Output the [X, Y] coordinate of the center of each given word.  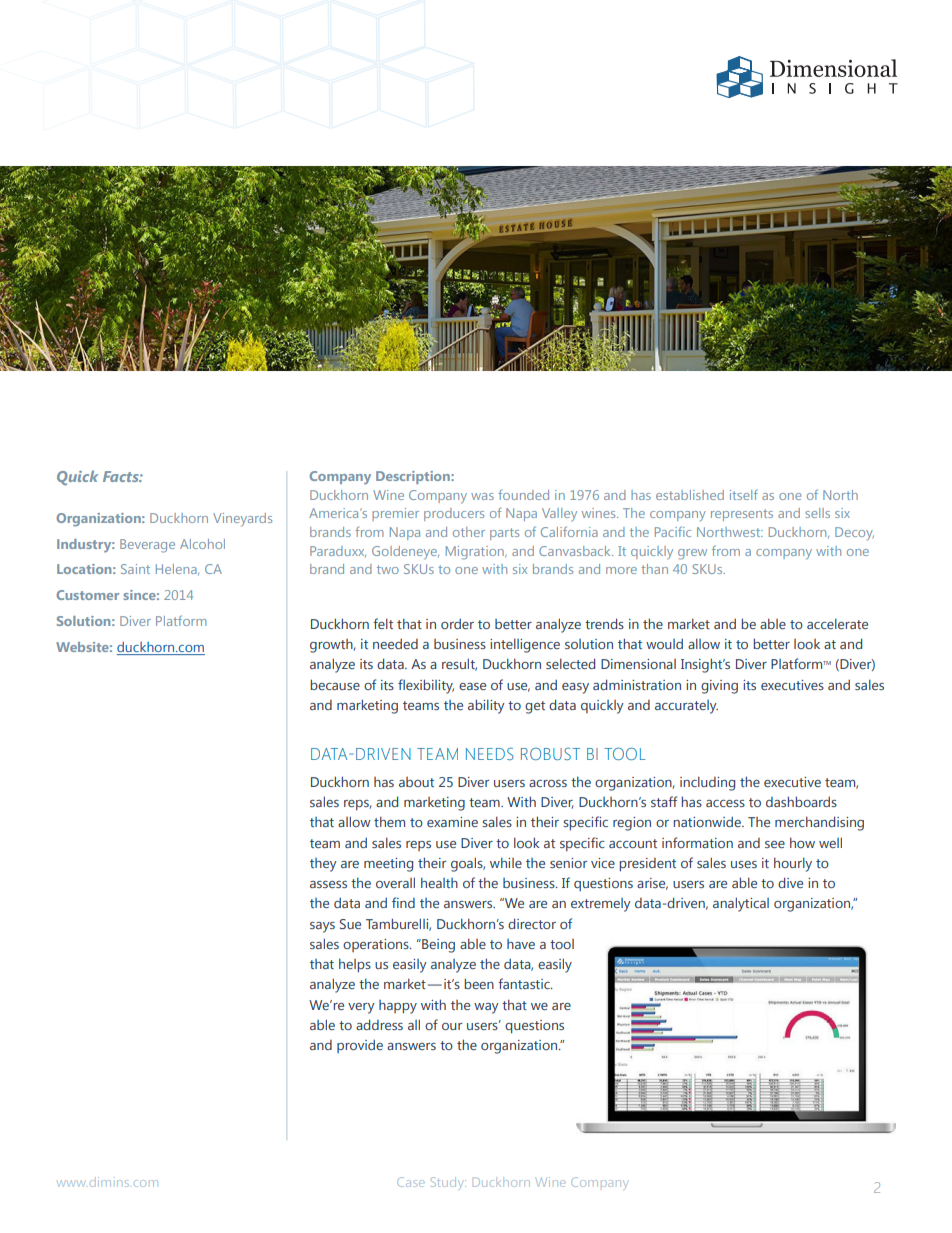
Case [410, 1182]
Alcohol [202, 544]
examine [452, 822]
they [323, 865]
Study [448, 1182]
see [775, 844]
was [482, 496]
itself [744, 495]
